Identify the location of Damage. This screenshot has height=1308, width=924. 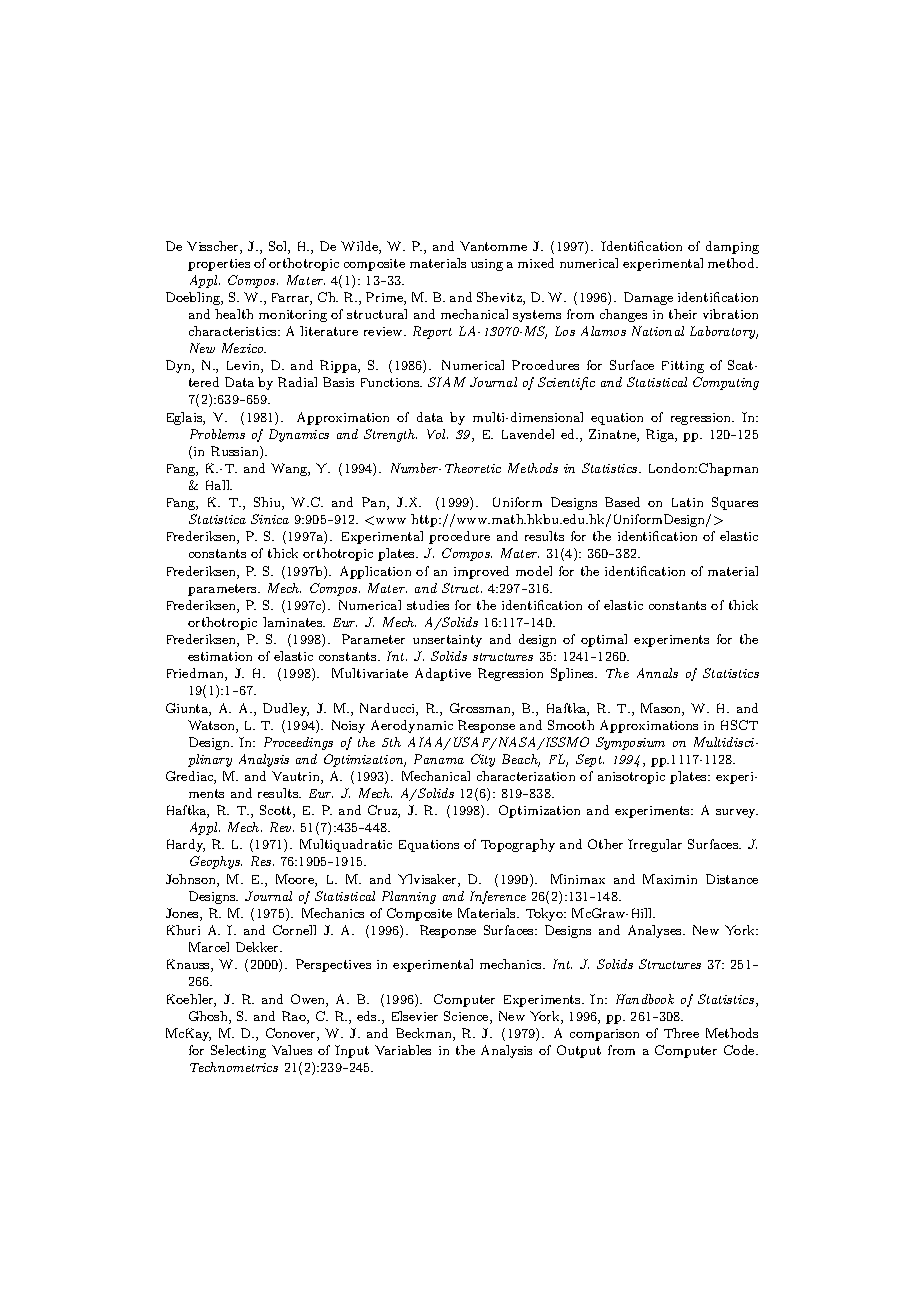
(648, 298).
